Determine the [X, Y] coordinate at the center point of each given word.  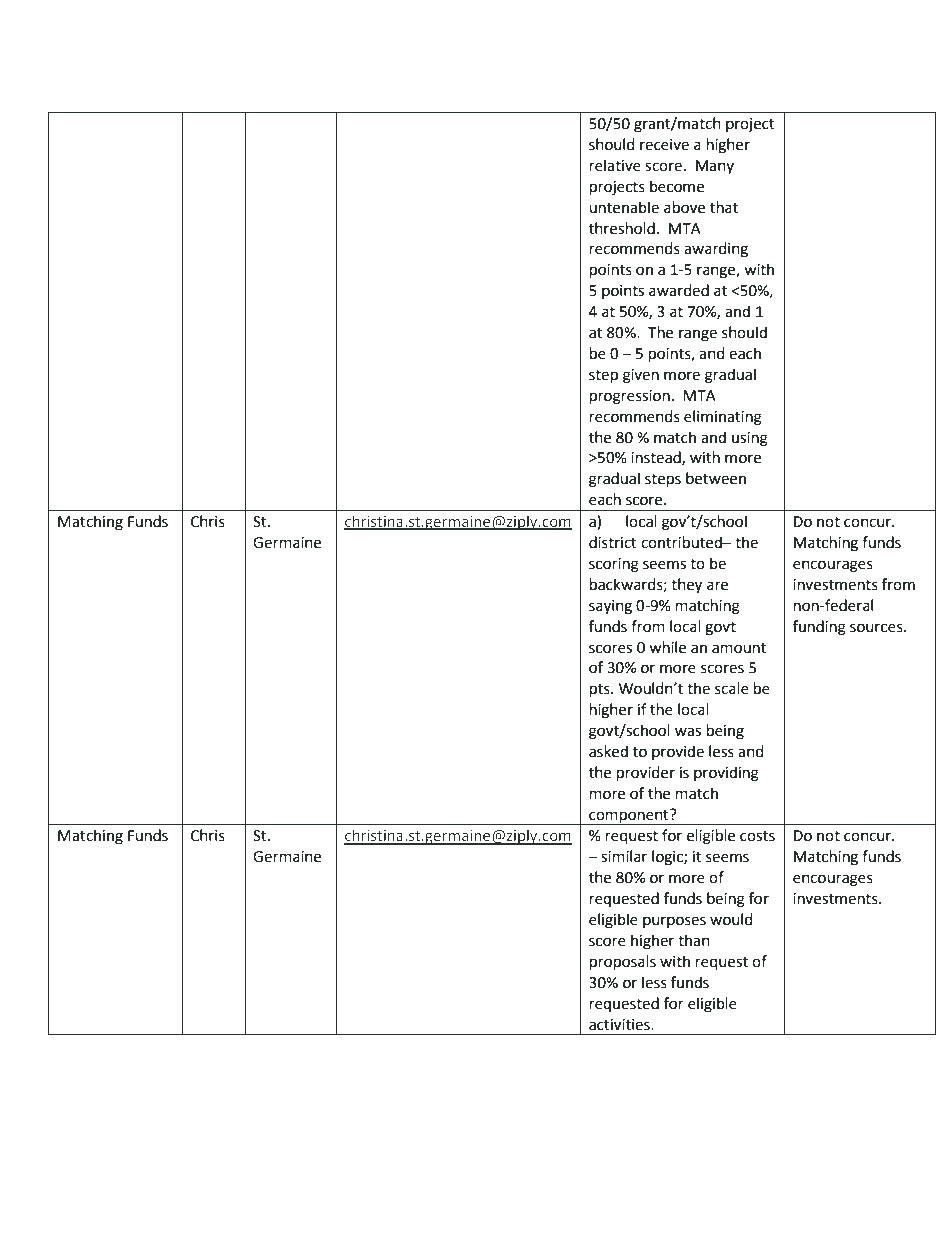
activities [620, 1025]
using [750, 439]
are [717, 586]
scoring [614, 565]
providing [726, 774]
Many [715, 167]
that [724, 207]
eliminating [723, 418]
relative [615, 165]
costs [757, 836]
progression [630, 397]
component [629, 817]
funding [819, 628]
